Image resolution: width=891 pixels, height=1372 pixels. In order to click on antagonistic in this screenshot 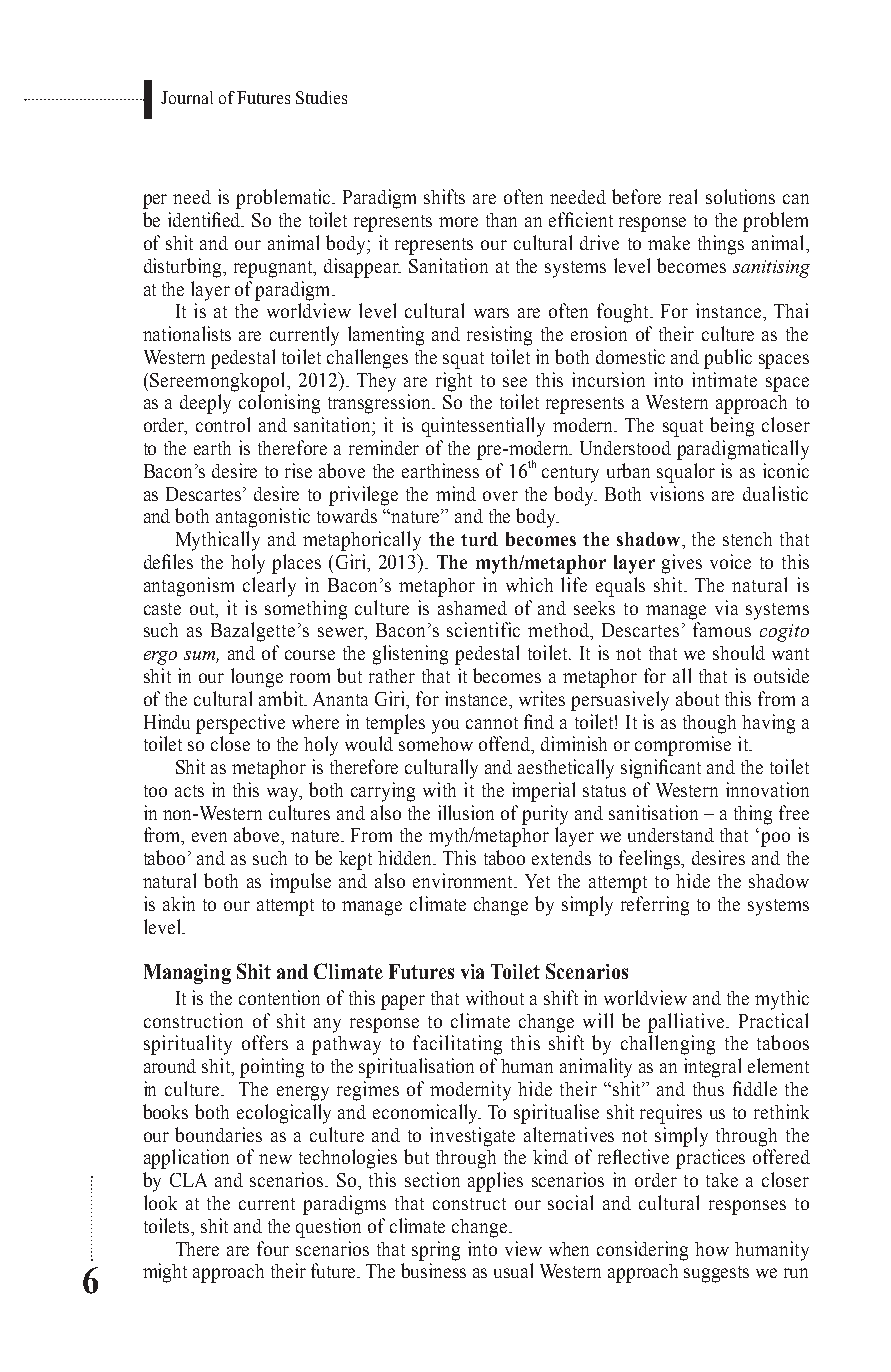, I will do `click(263, 518)`.
